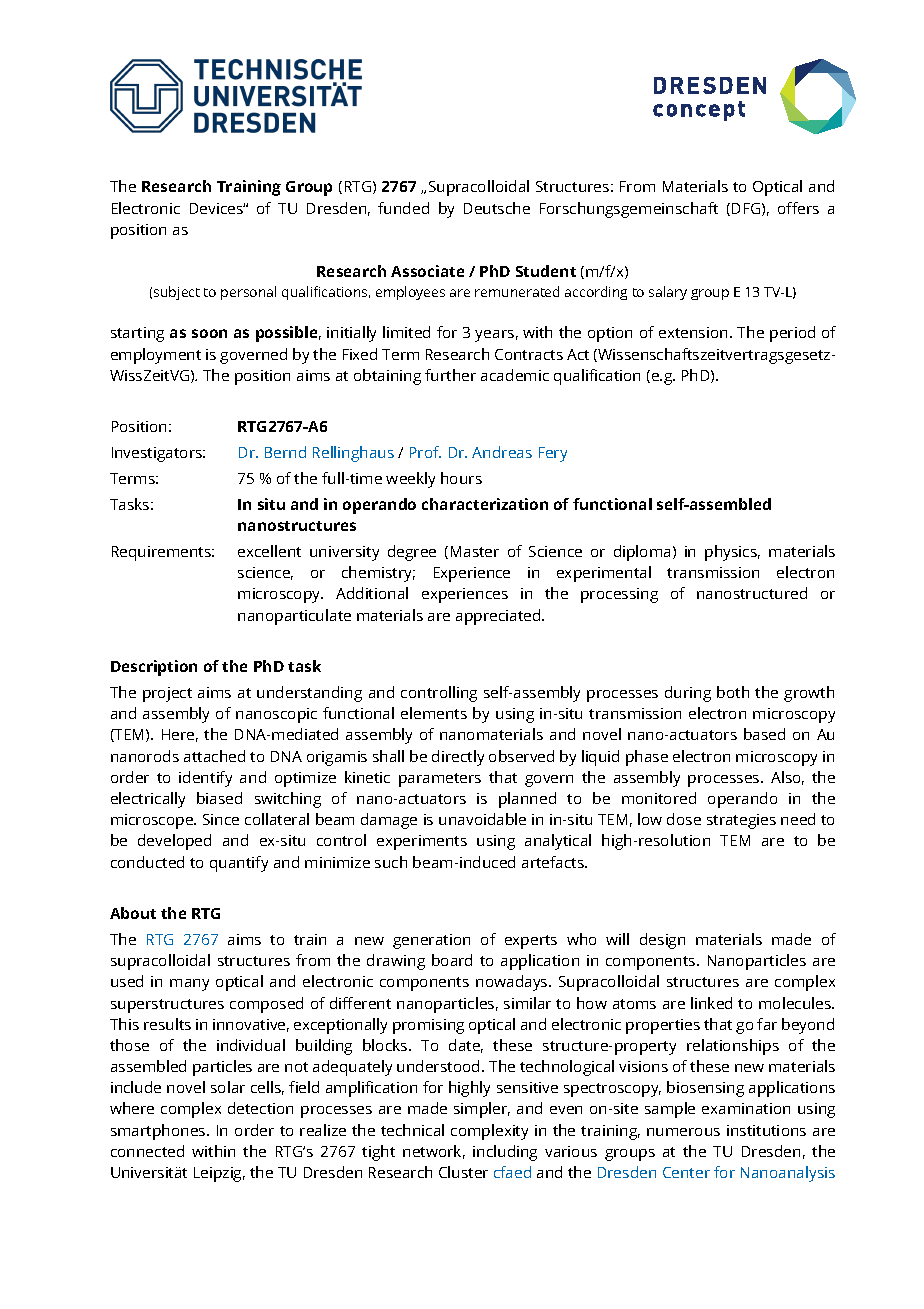  What do you see at coordinates (219, 1174) in the screenshot?
I see `Leipzig` at bounding box center [219, 1174].
